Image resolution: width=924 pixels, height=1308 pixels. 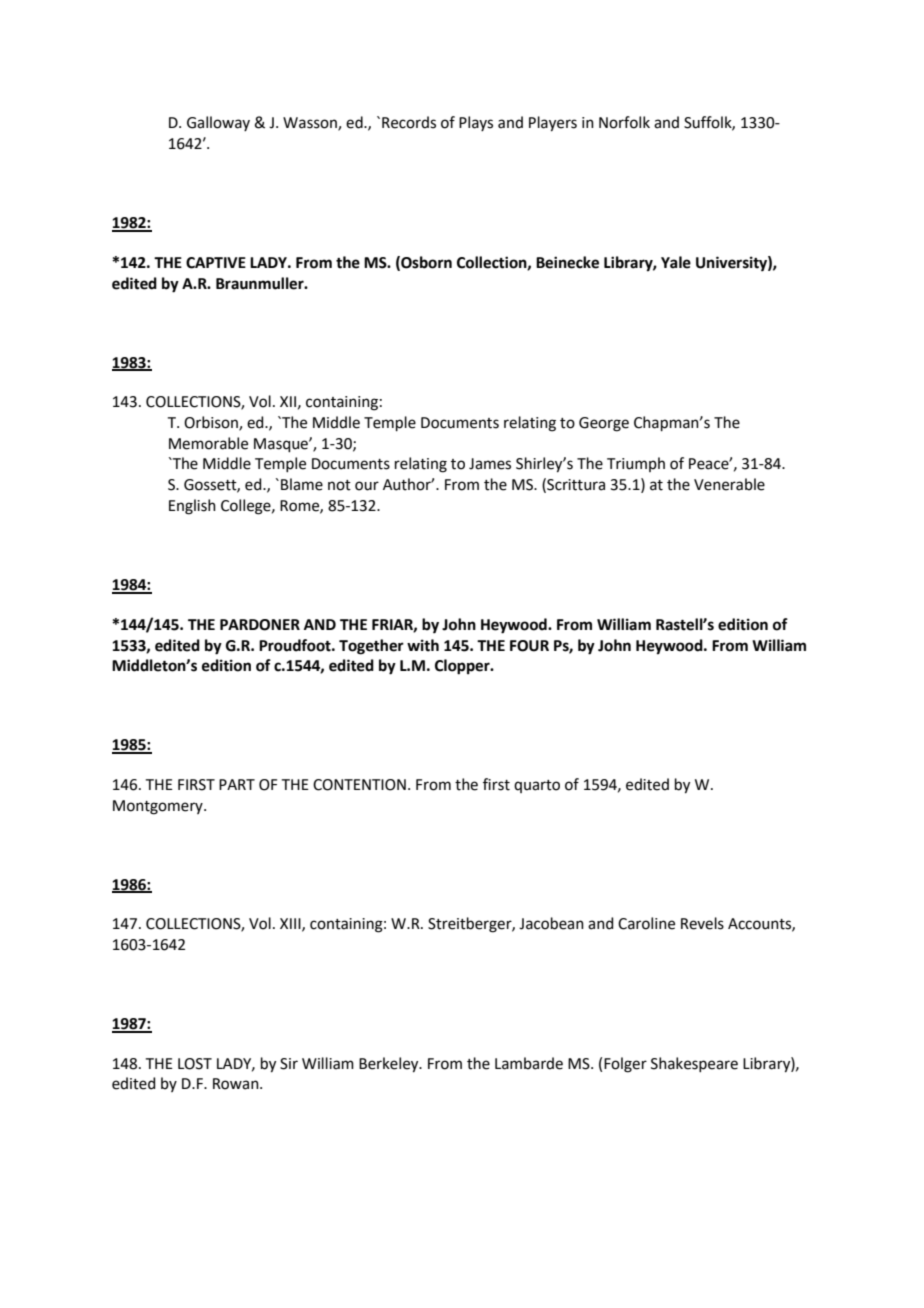 I want to click on Triumph, so click(x=636, y=464).
